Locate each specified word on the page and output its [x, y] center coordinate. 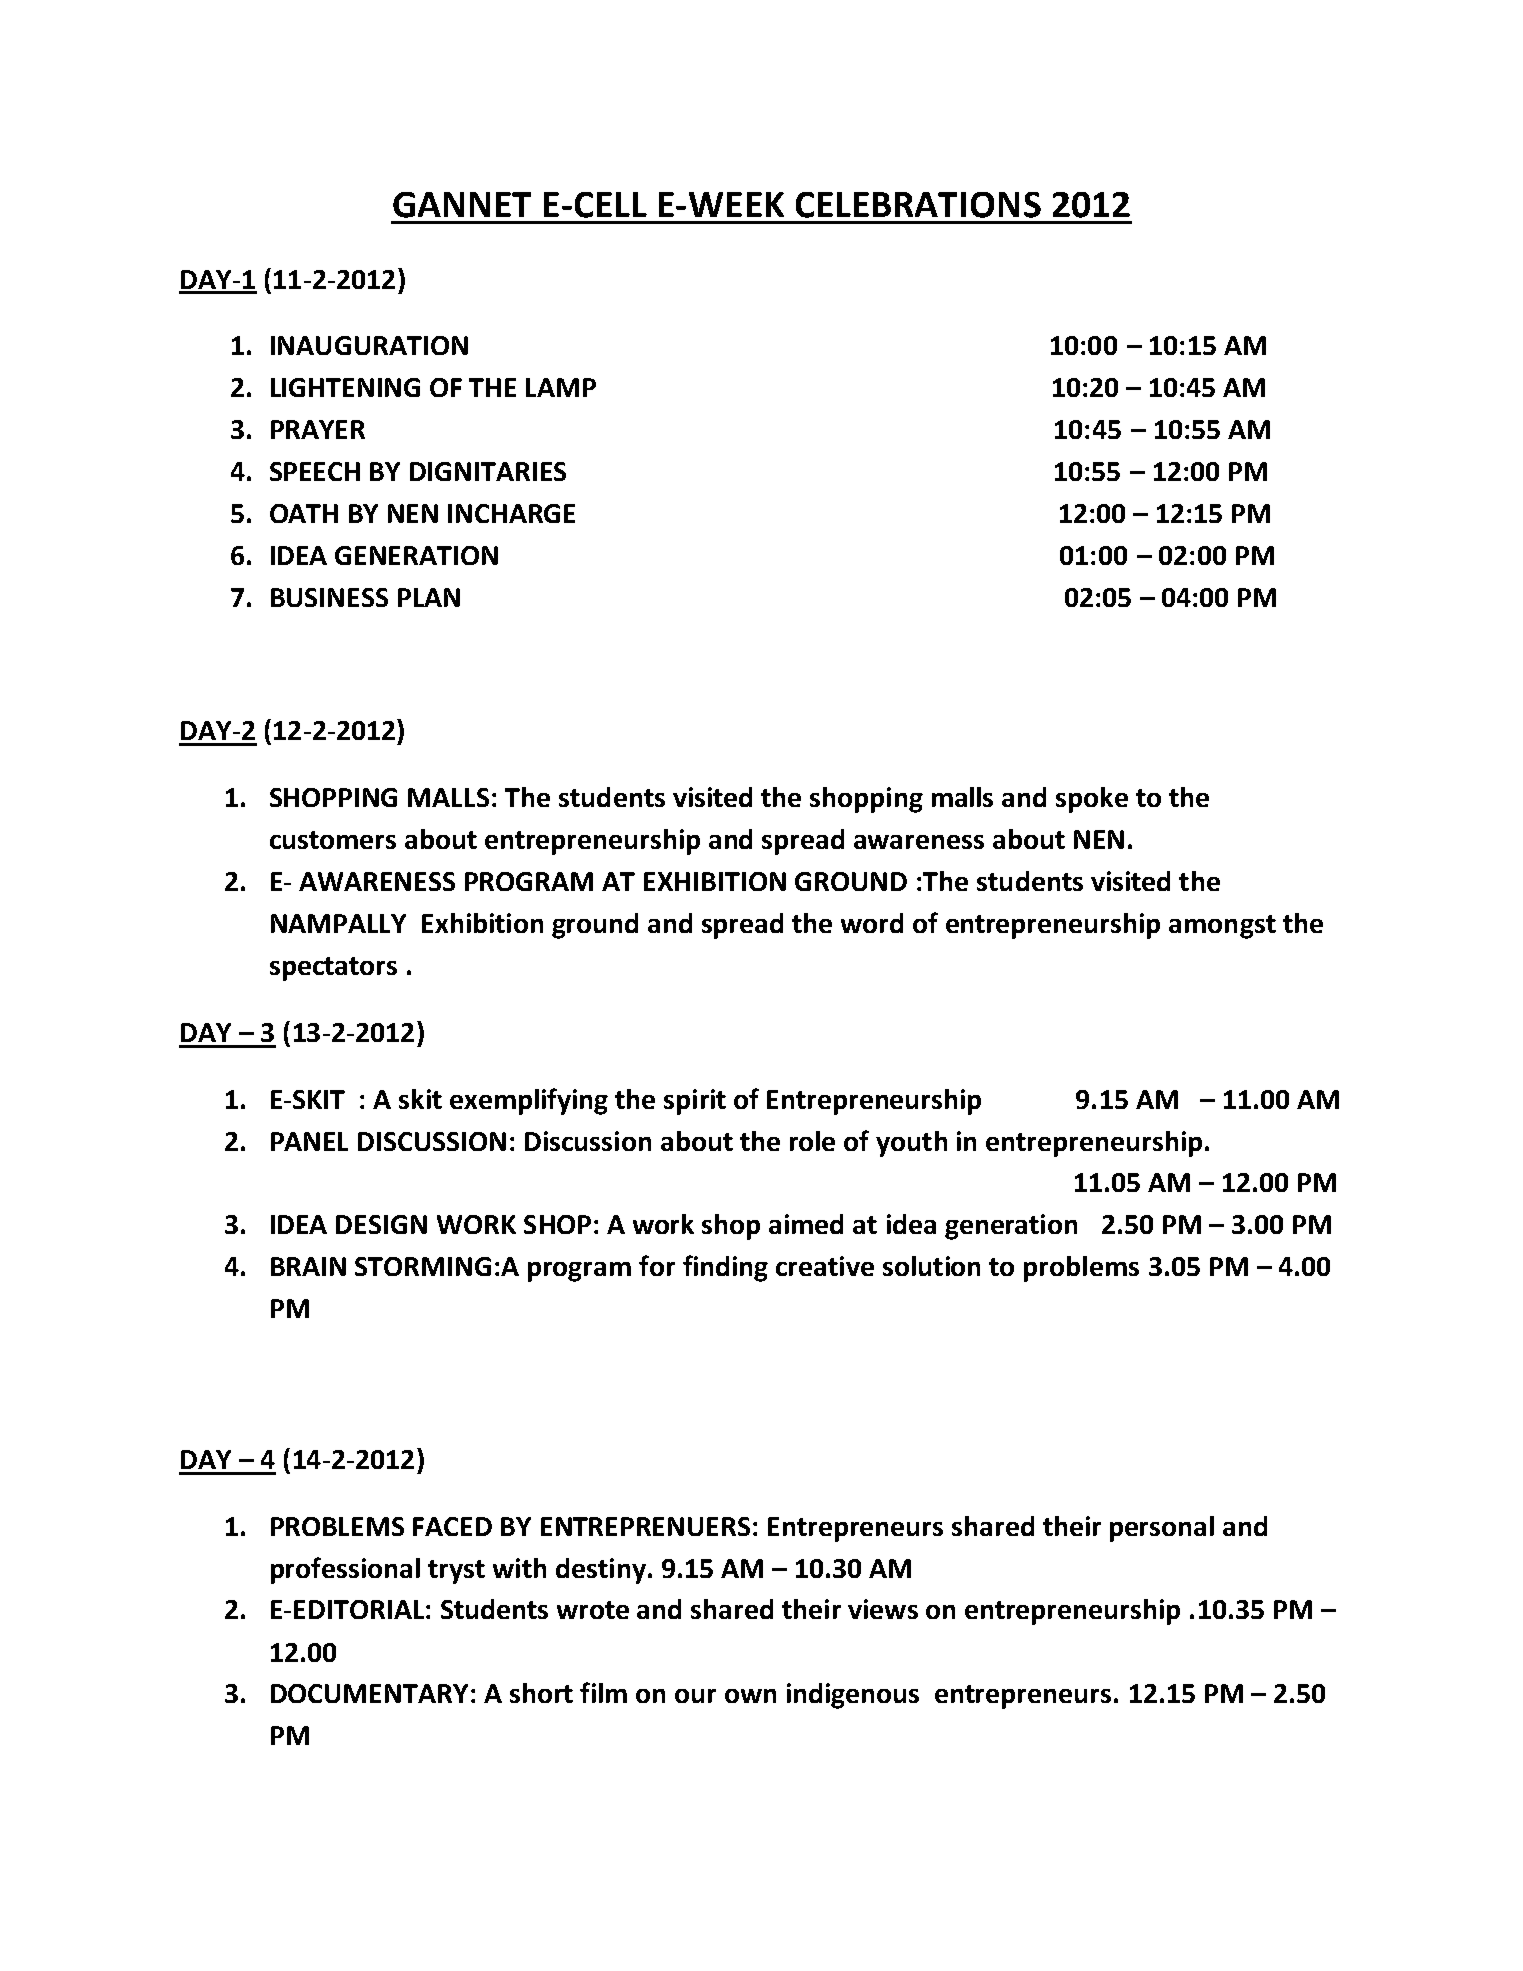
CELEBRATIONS [918, 205]
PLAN [429, 597]
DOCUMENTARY [369, 1693]
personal [1162, 1529]
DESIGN [381, 1224]
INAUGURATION [369, 345]
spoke [1092, 800]
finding [725, 1268]
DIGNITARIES [488, 471]
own [750, 1696]
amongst [1222, 927]
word [872, 923]
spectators [333, 969]
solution [931, 1266]
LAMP [561, 387]
